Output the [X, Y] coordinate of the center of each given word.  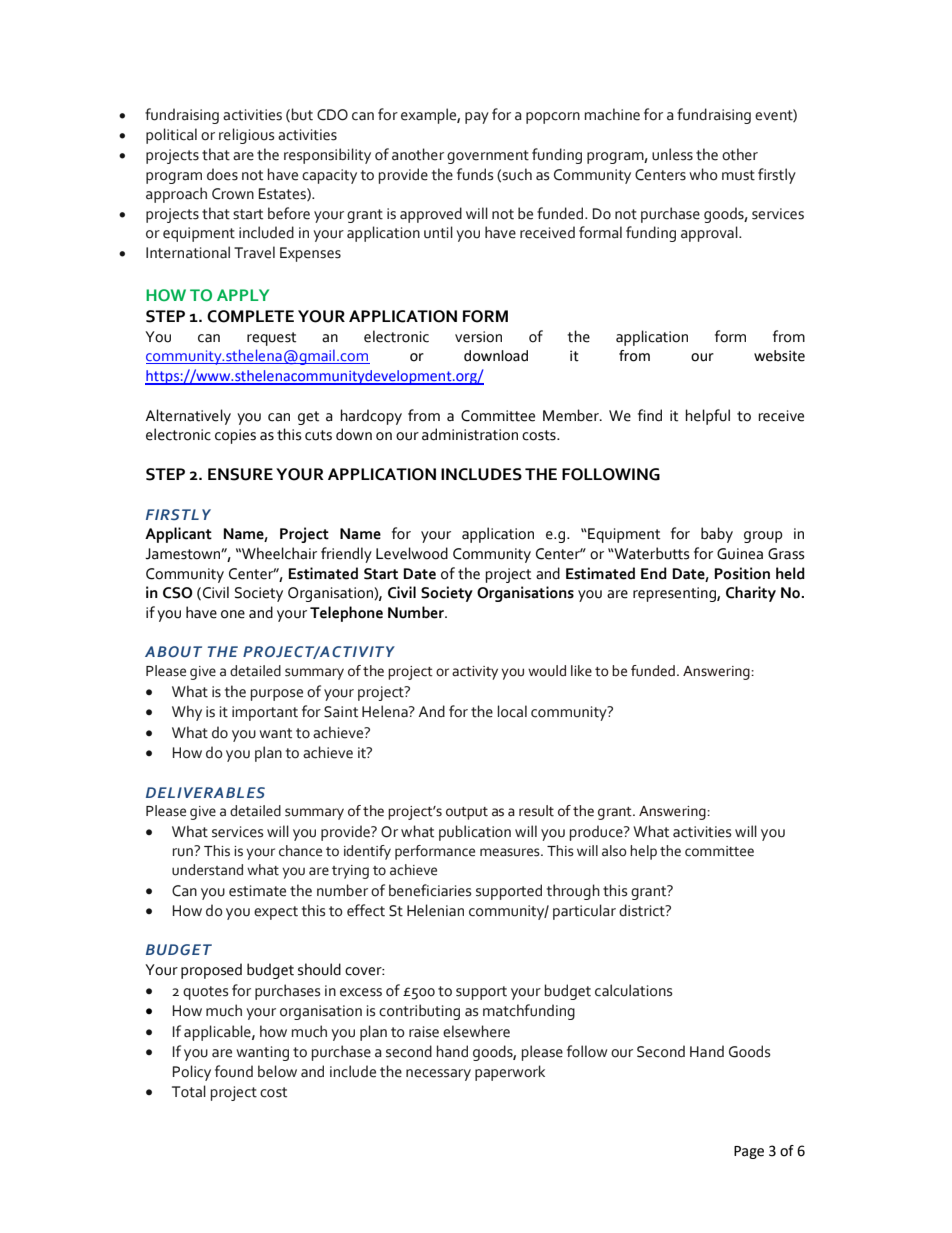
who [703, 174]
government [488, 157]
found [234, 1071]
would [547, 671]
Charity [751, 594]
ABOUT [173, 651]
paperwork [510, 1073]
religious [247, 136]
